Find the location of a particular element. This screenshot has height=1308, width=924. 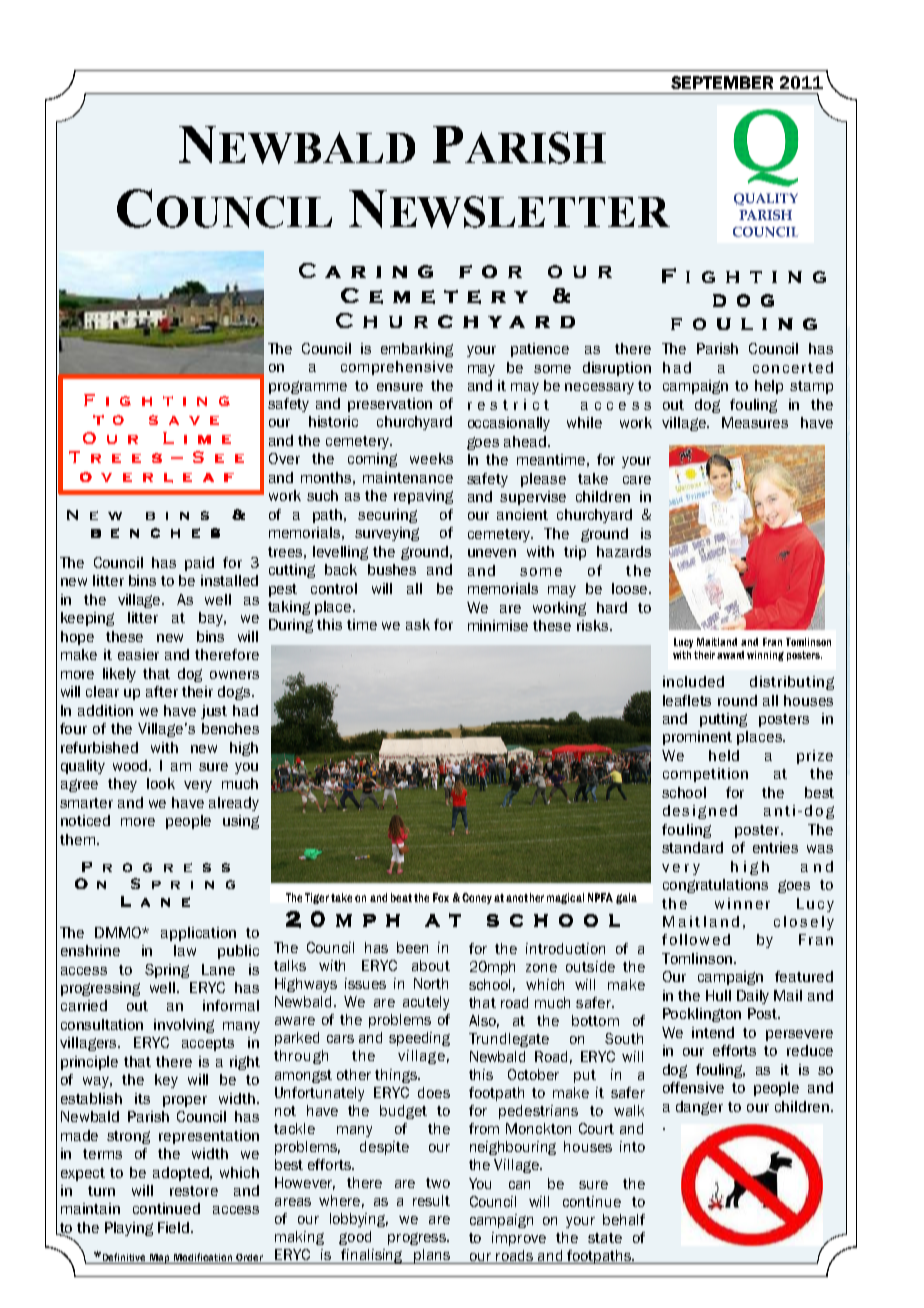

SEPTEMBER is located at coordinates (722, 82).
